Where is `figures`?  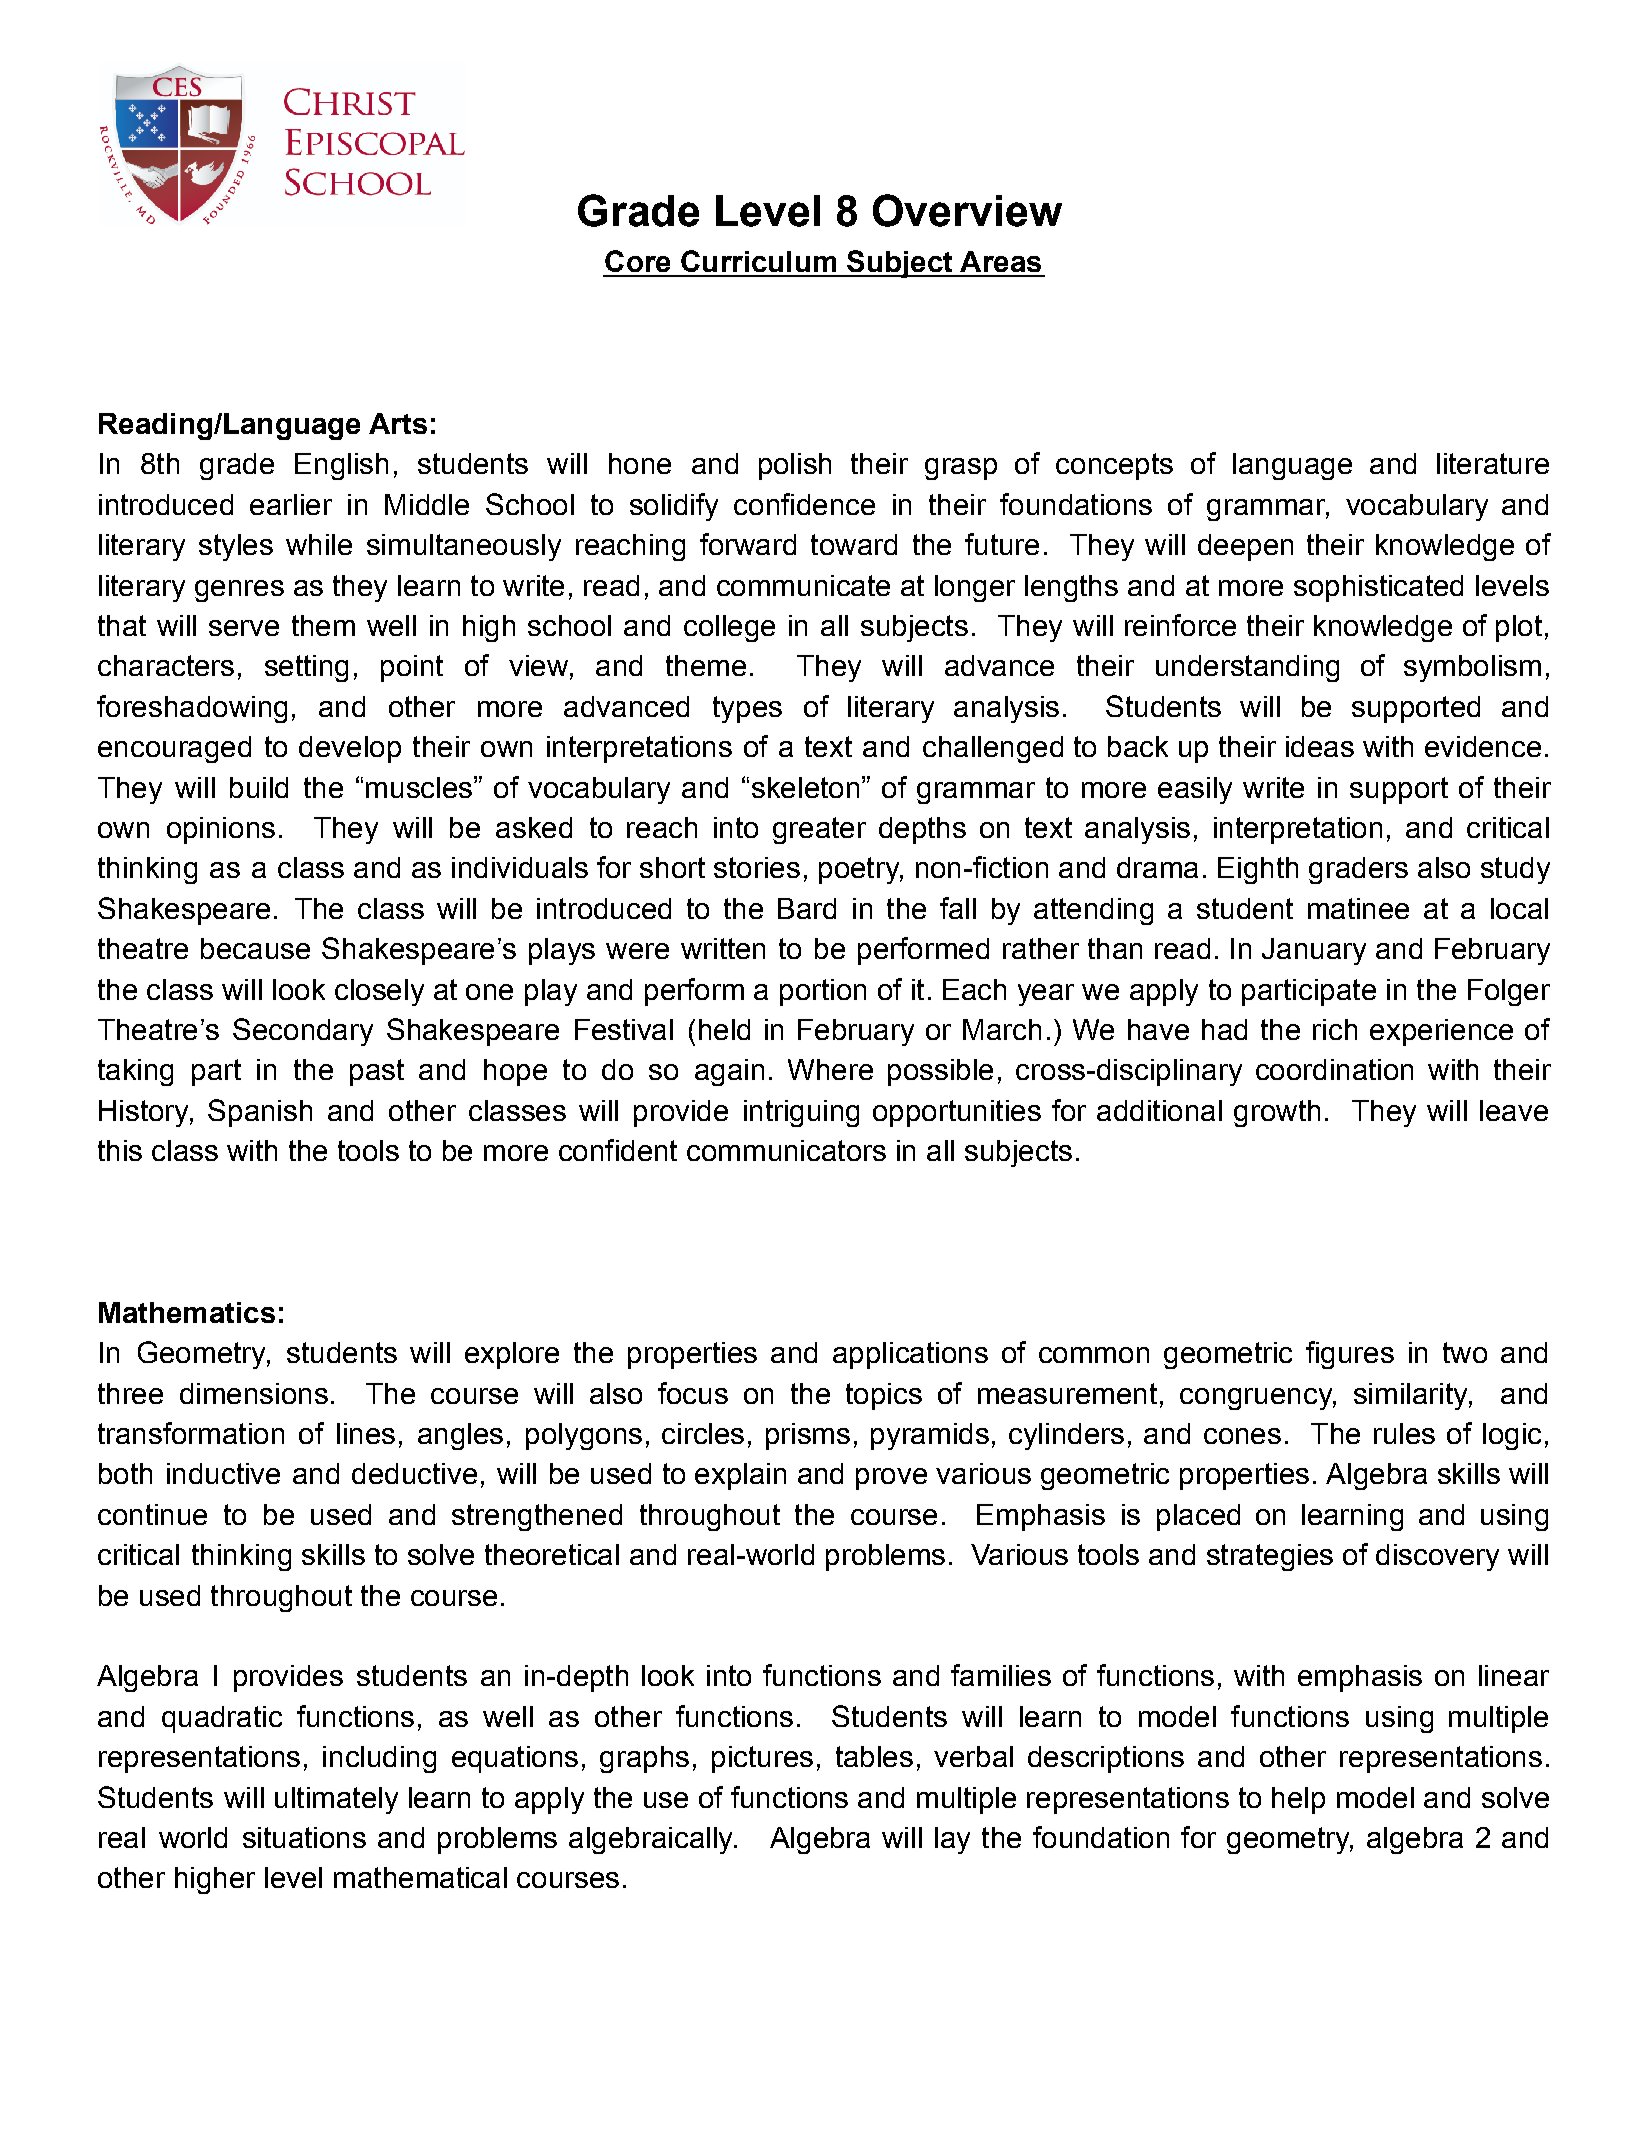 figures is located at coordinates (1350, 1355).
